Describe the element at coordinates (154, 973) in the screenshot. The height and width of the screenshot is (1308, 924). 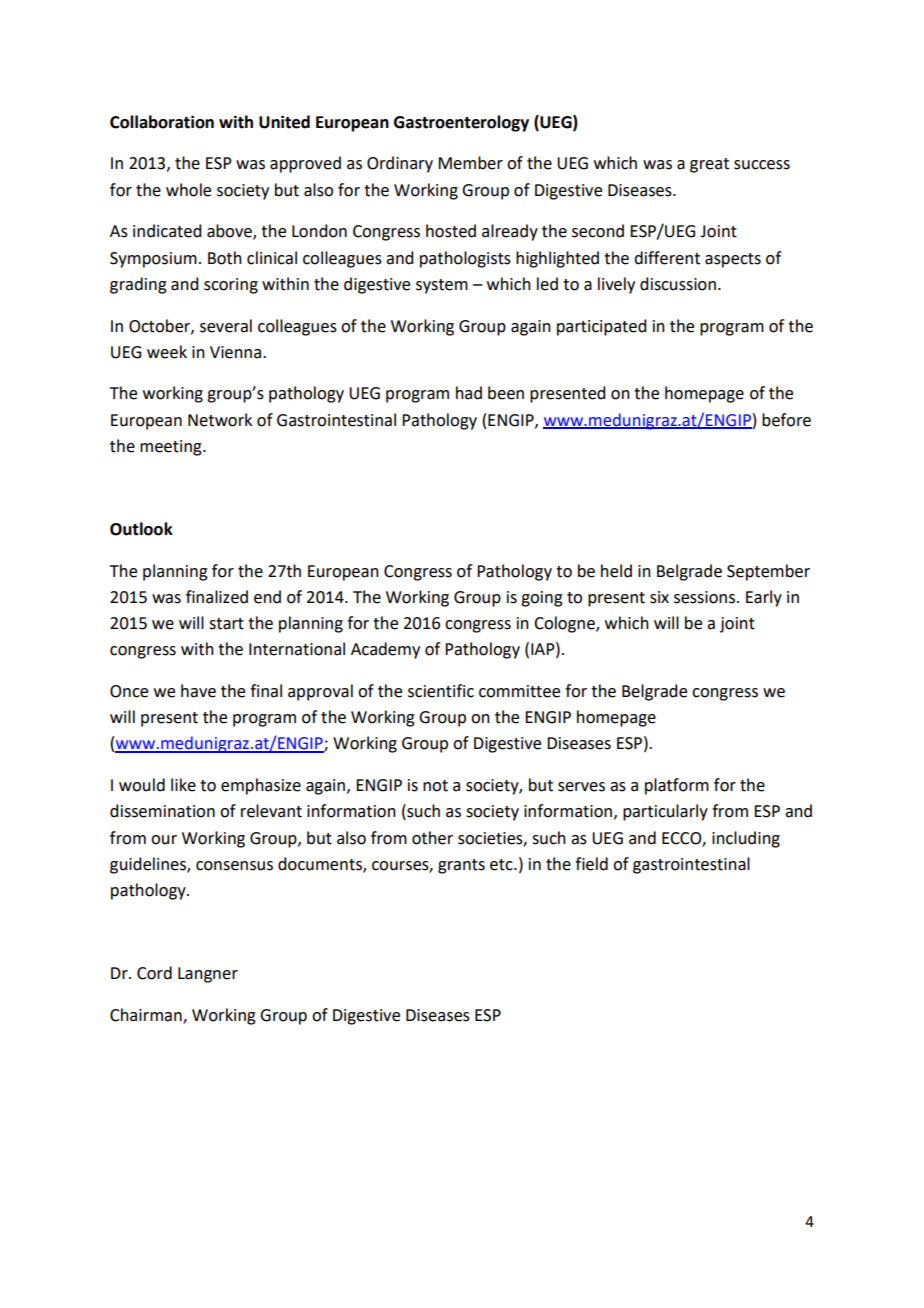
I see `Cord` at that location.
